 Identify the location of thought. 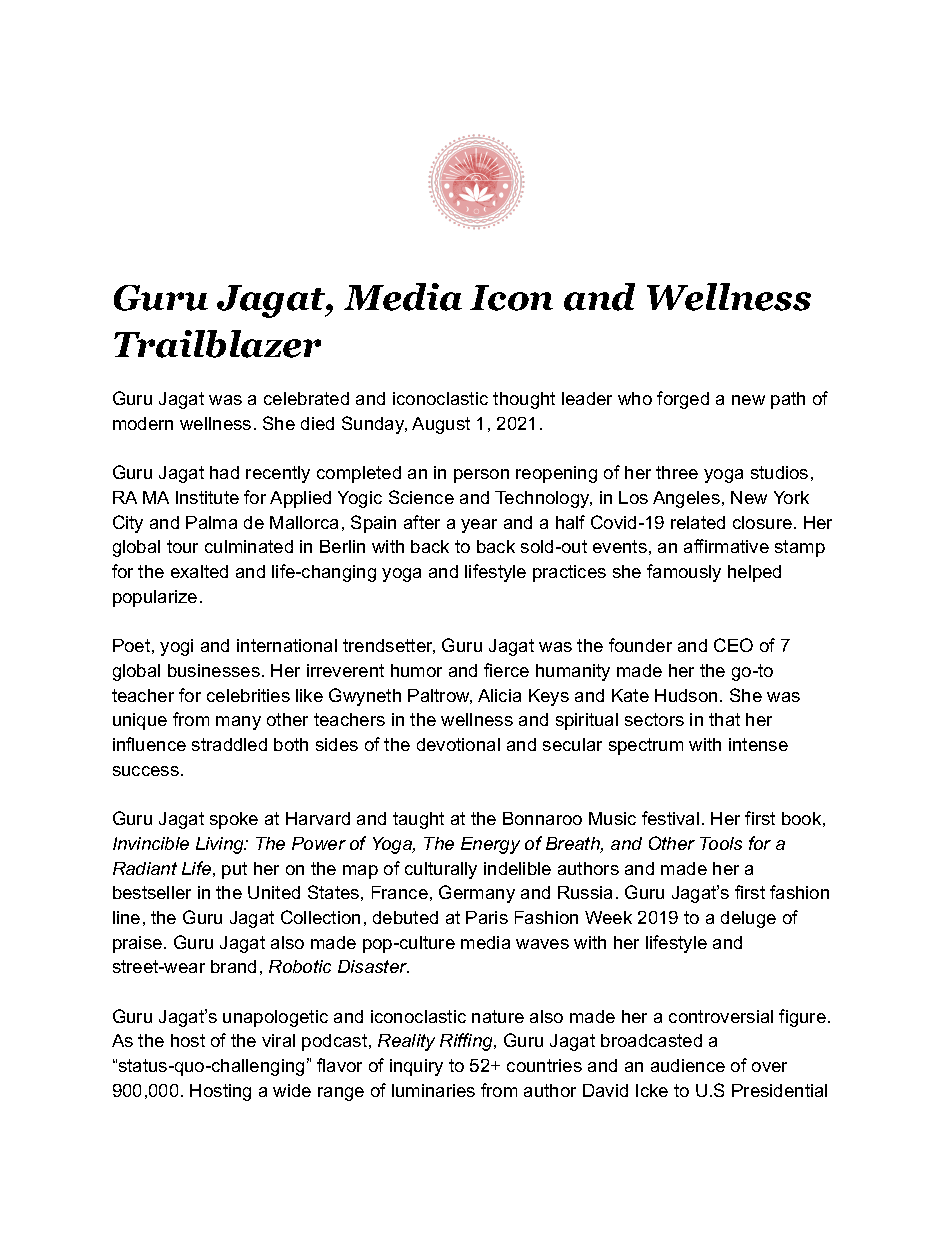
(524, 400).
